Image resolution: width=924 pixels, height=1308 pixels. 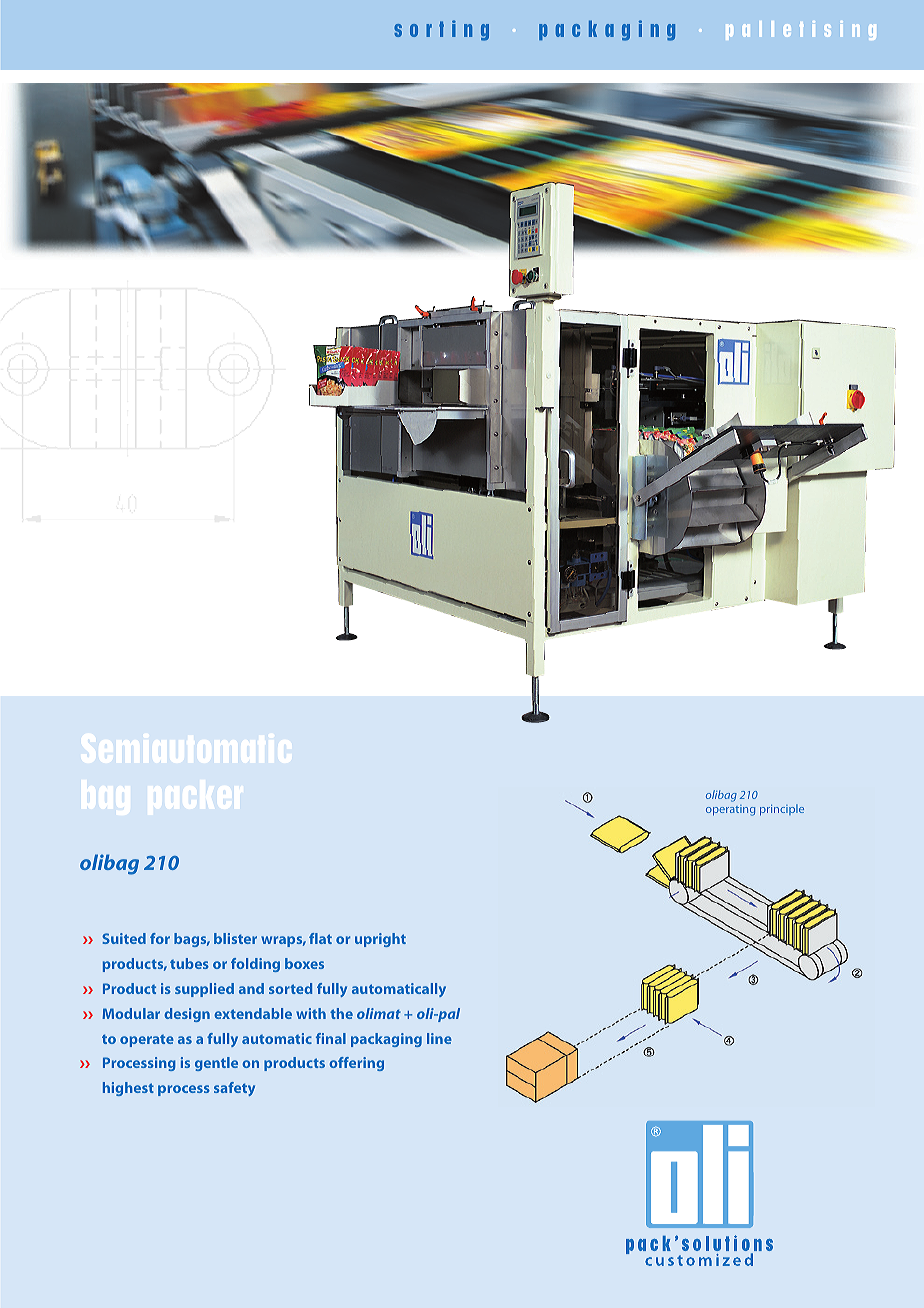 I want to click on upright, so click(x=380, y=940).
